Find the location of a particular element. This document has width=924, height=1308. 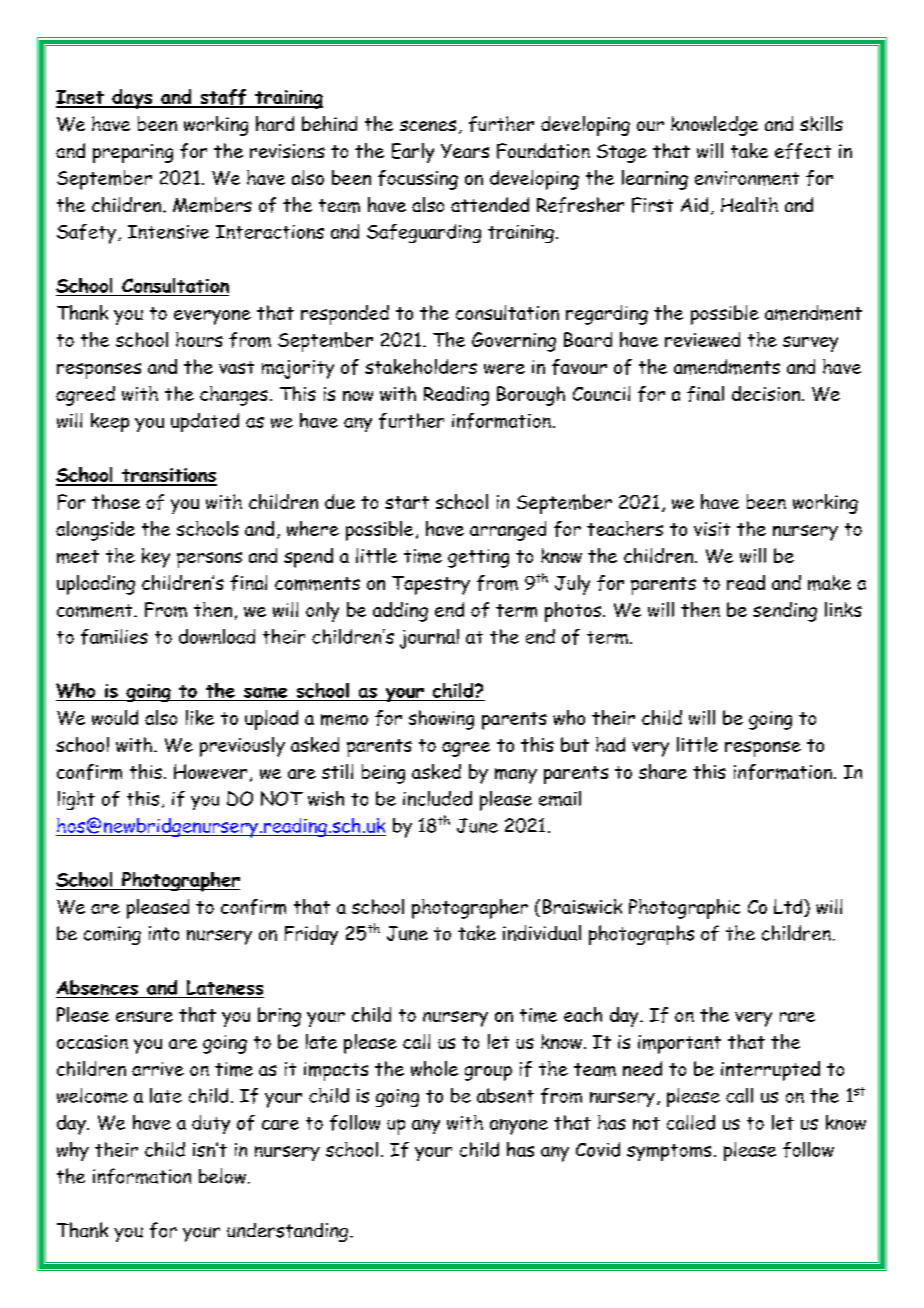

Ltd is located at coordinates (789, 908).
